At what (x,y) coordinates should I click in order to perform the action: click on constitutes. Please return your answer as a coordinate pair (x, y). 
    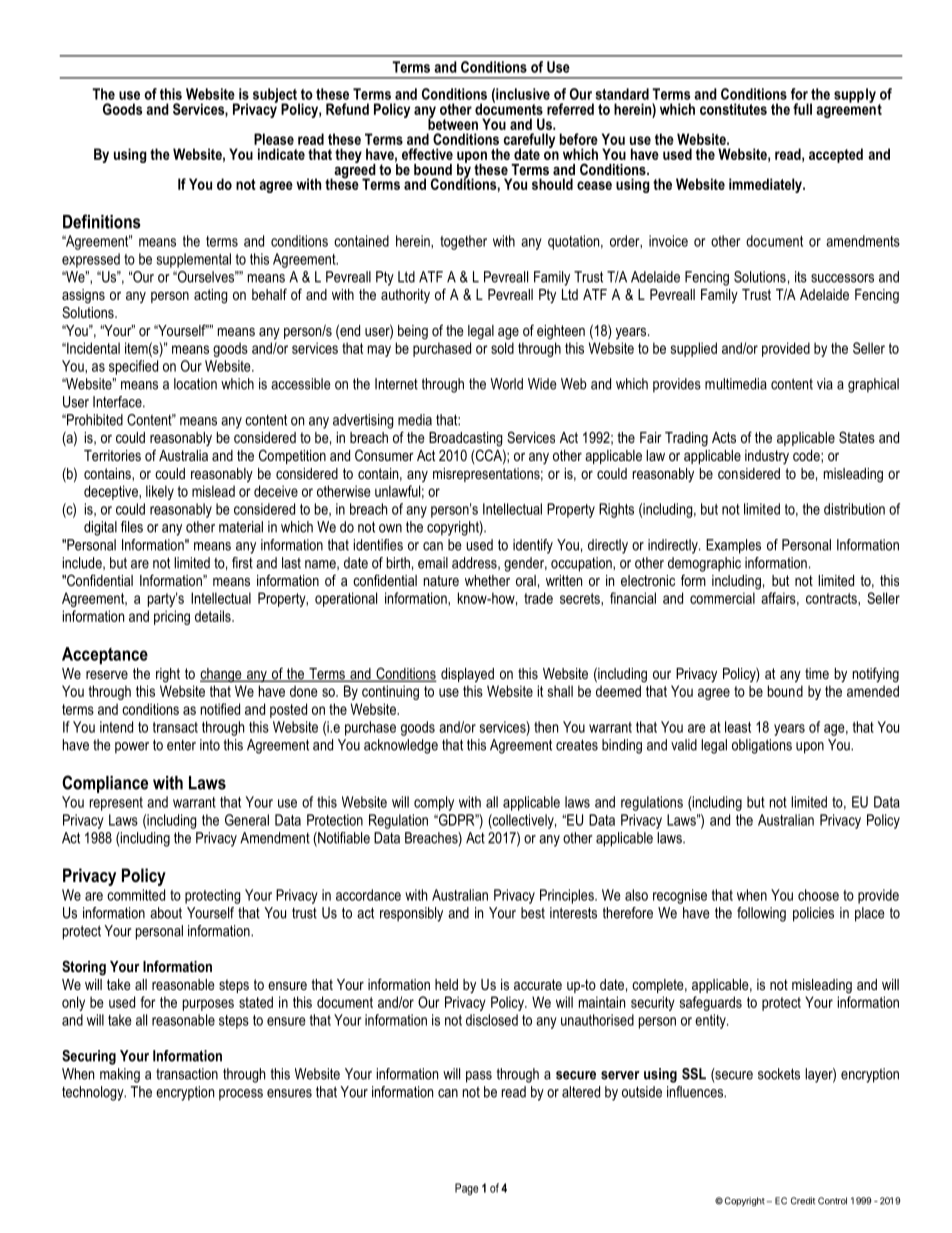
    Looking at the image, I should click on (733, 109).
